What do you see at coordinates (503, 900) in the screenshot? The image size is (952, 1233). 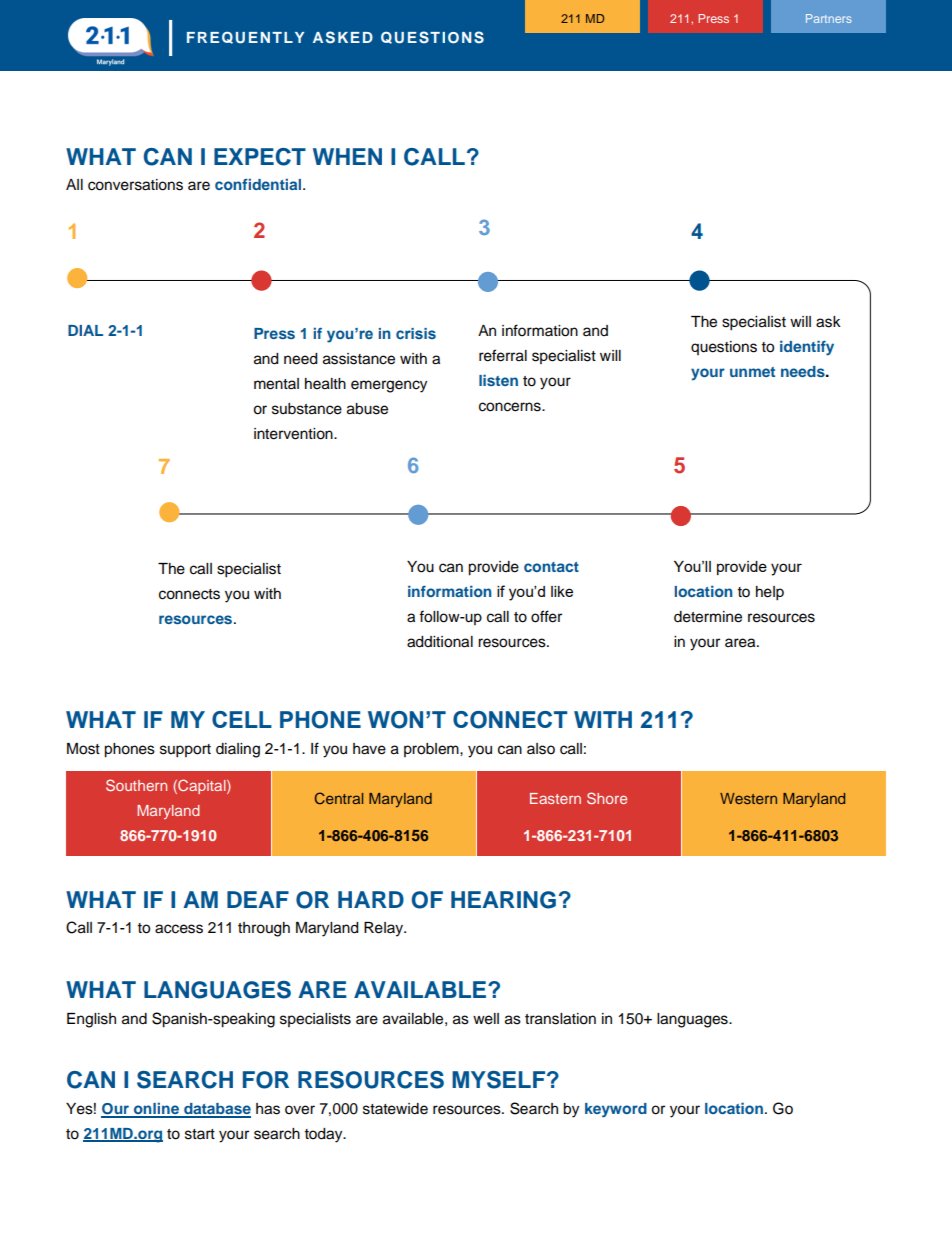 I see `HEARING` at bounding box center [503, 900].
